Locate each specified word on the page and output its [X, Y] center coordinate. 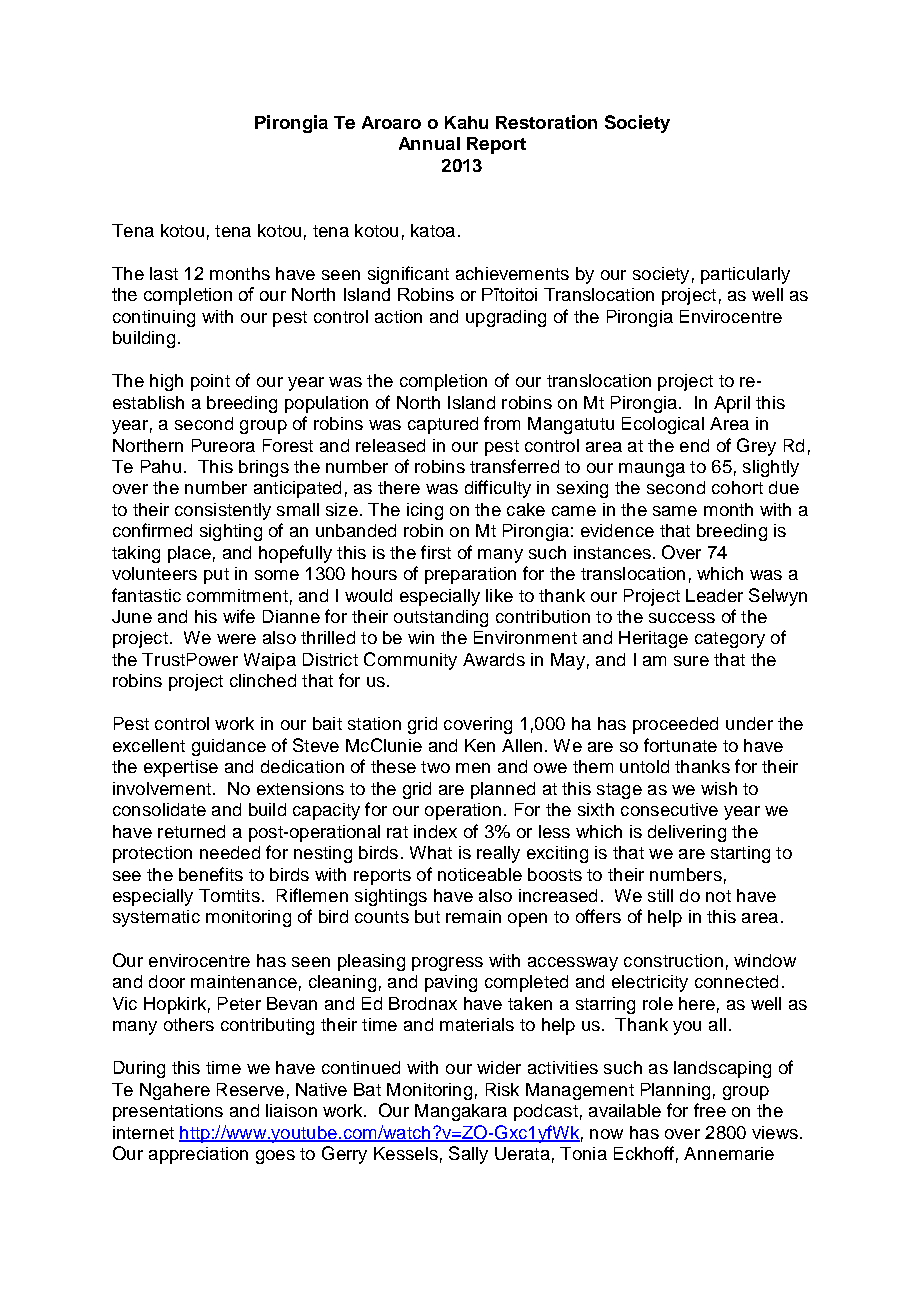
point [210, 382]
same [675, 511]
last [164, 273]
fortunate [680, 745]
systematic [156, 918]
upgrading [506, 318]
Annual [429, 143]
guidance [229, 747]
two [435, 767]
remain [473, 916]
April [732, 404]
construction [673, 960]
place [189, 554]
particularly [745, 275]
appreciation [198, 1155]
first [436, 552]
